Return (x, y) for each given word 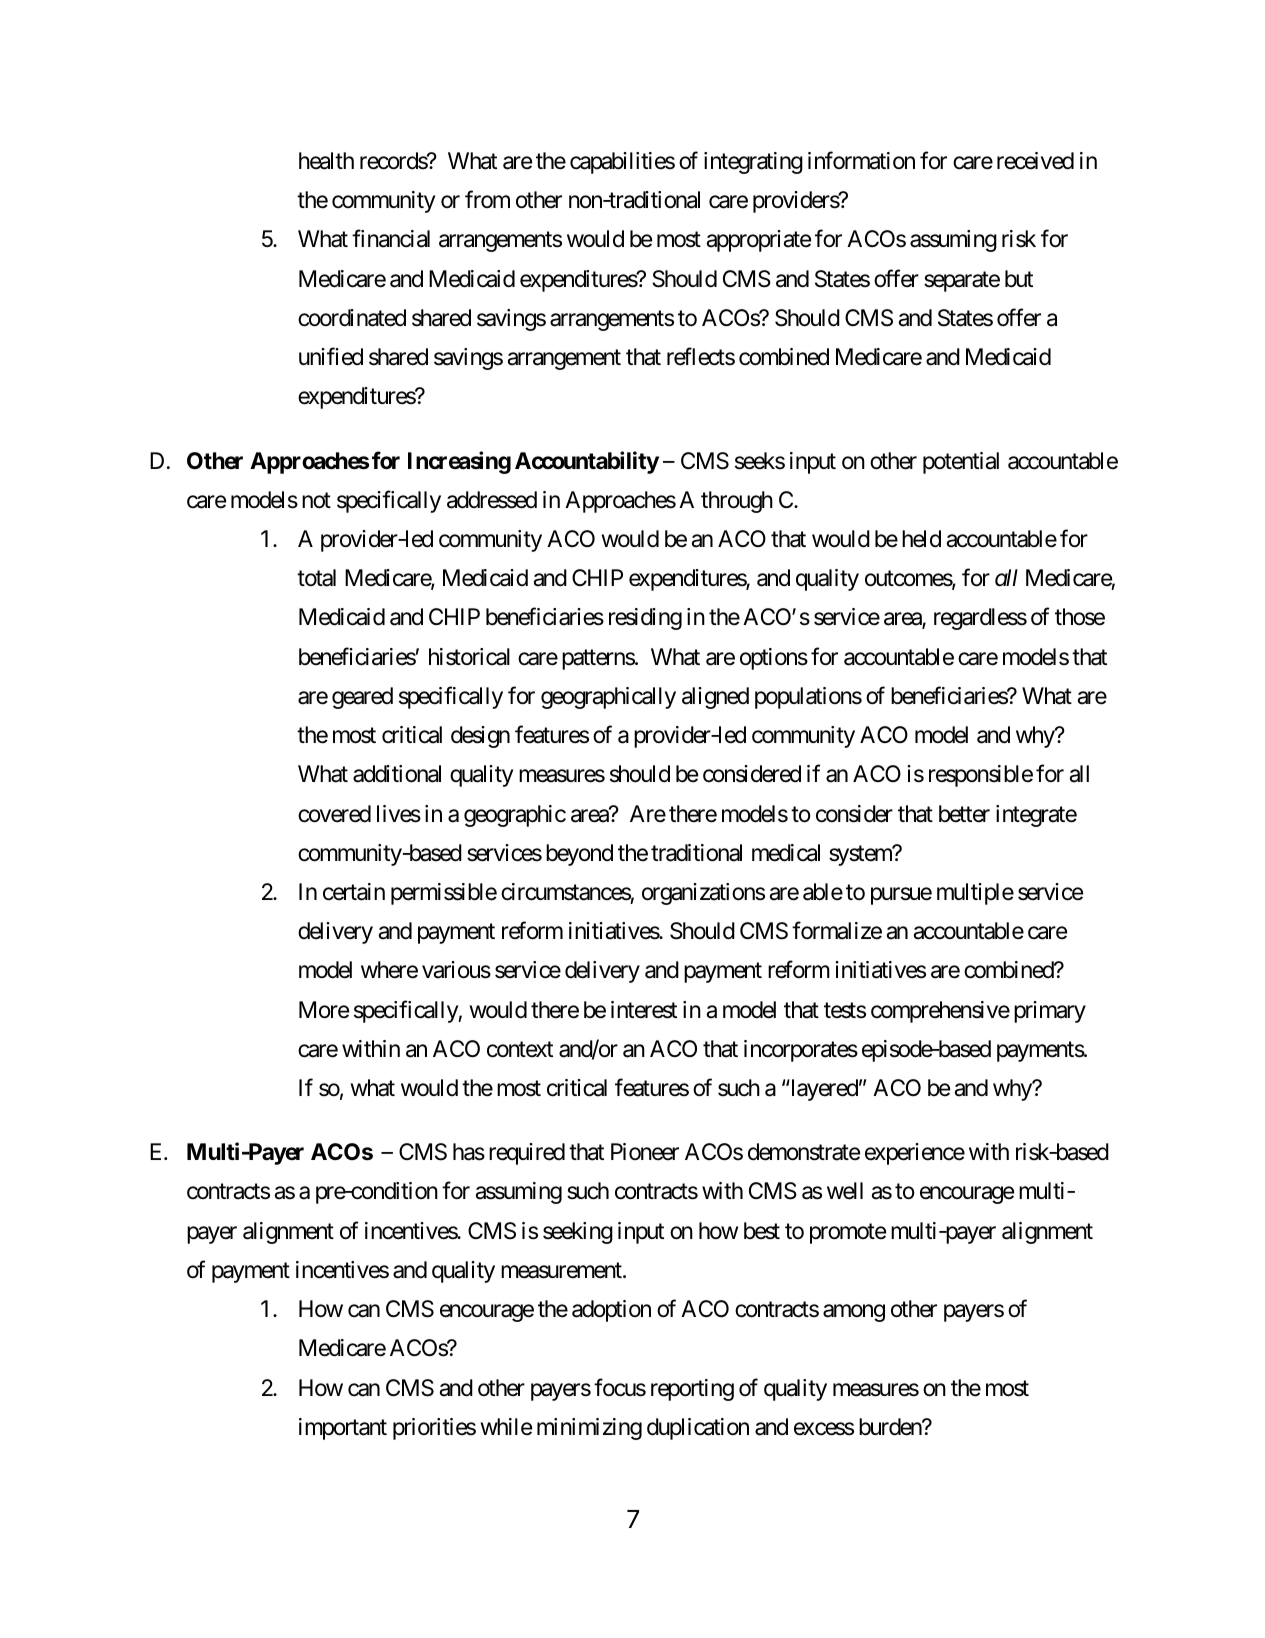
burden (891, 1427)
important (343, 1429)
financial (391, 239)
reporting (692, 1390)
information (861, 160)
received (1035, 161)
